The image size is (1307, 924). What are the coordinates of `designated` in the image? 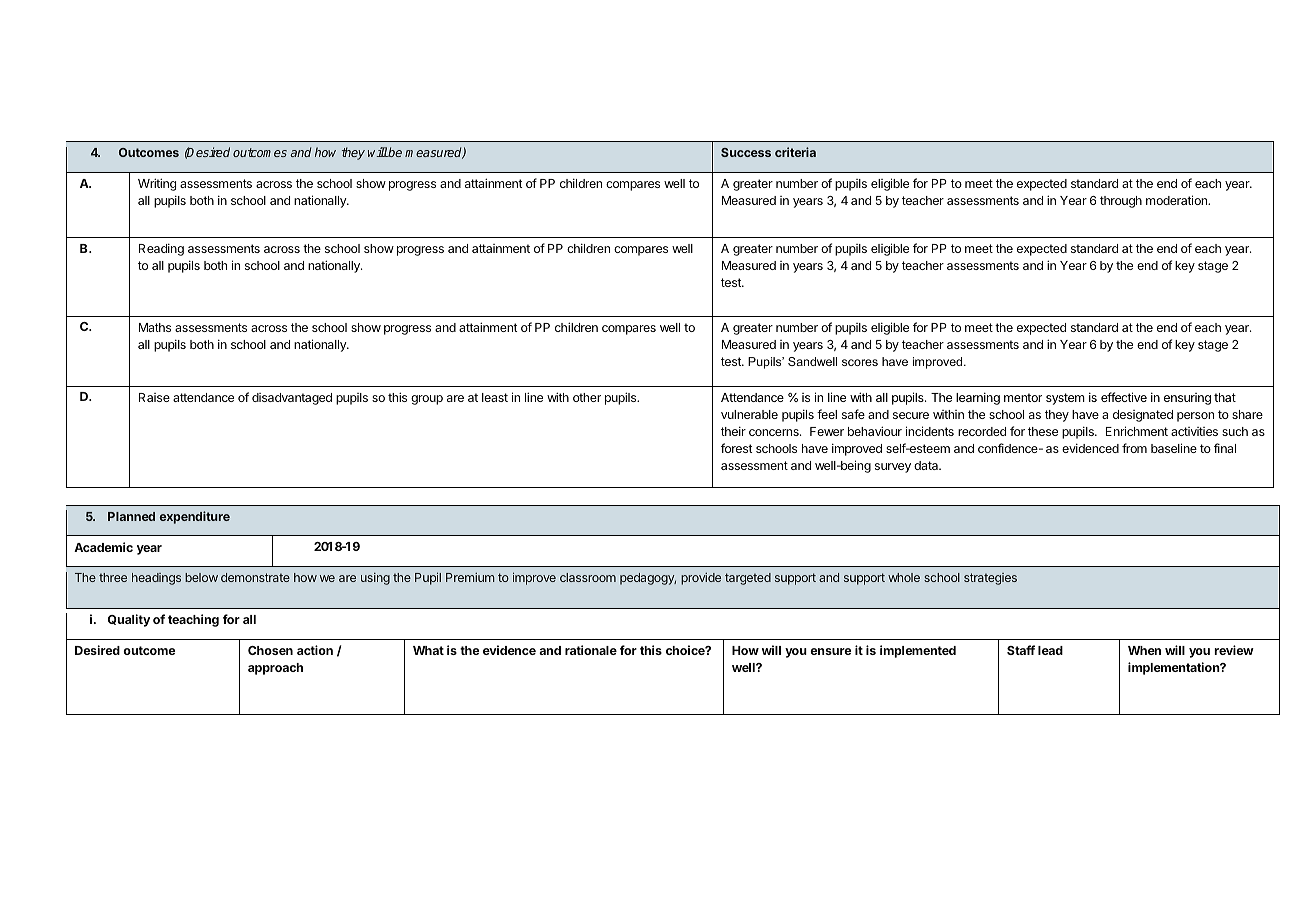 It's located at (1143, 416).
